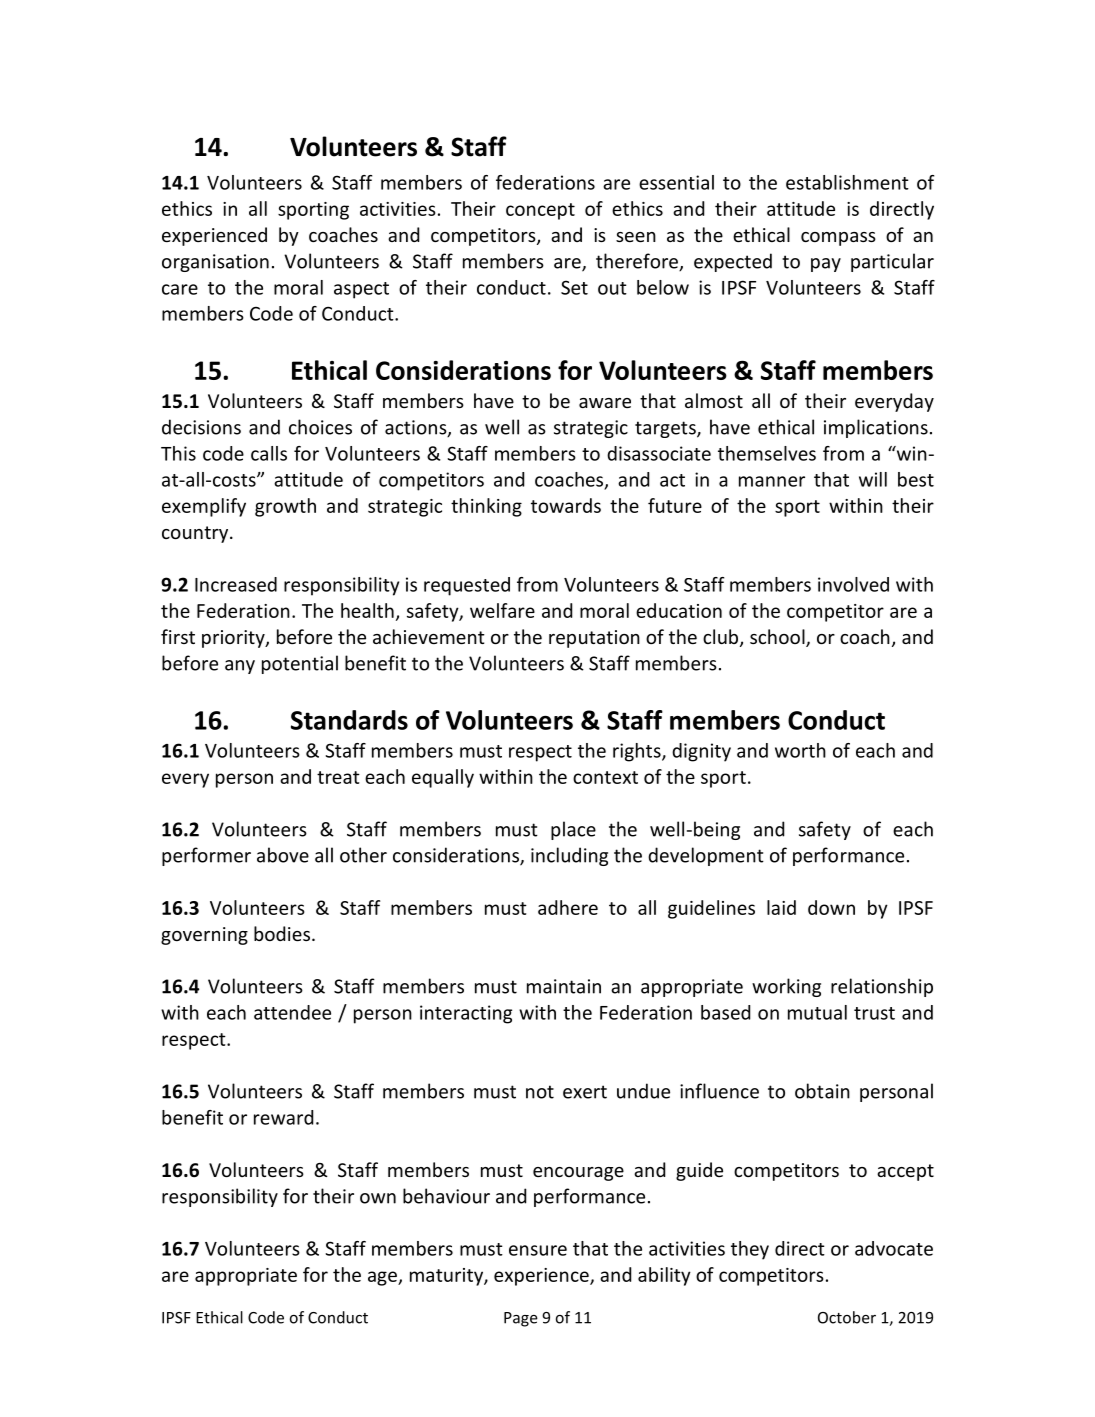 Image resolution: width=1095 pixels, height=1417 pixels. What do you see at coordinates (847, 182) in the page?
I see `establishment` at bounding box center [847, 182].
